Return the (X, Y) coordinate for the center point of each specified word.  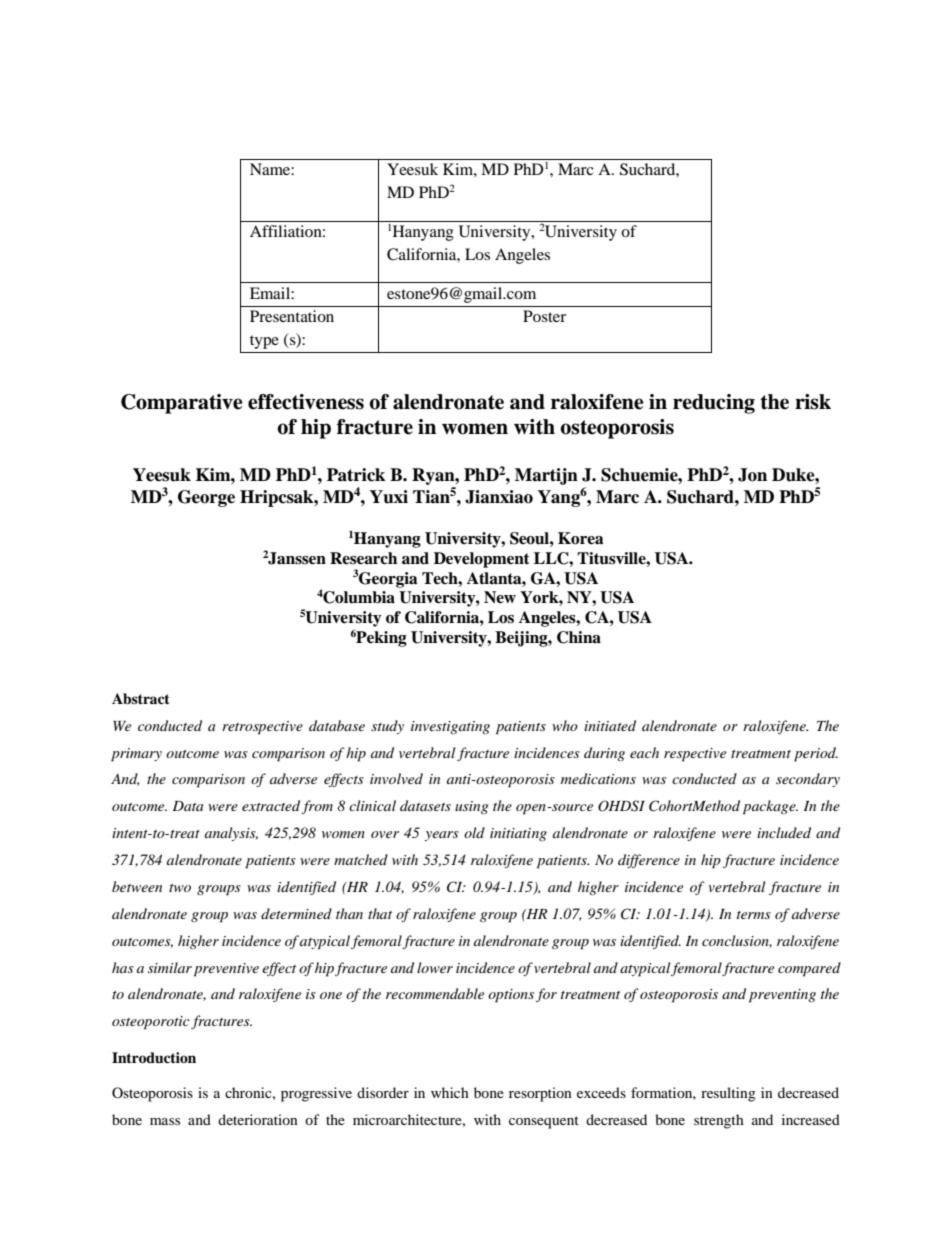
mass (165, 1121)
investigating (450, 727)
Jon (752, 475)
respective (695, 755)
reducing (714, 404)
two (180, 888)
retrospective (262, 728)
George (206, 498)
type (264, 342)
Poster (544, 316)
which (450, 1092)
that (380, 913)
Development (482, 560)
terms (754, 915)
